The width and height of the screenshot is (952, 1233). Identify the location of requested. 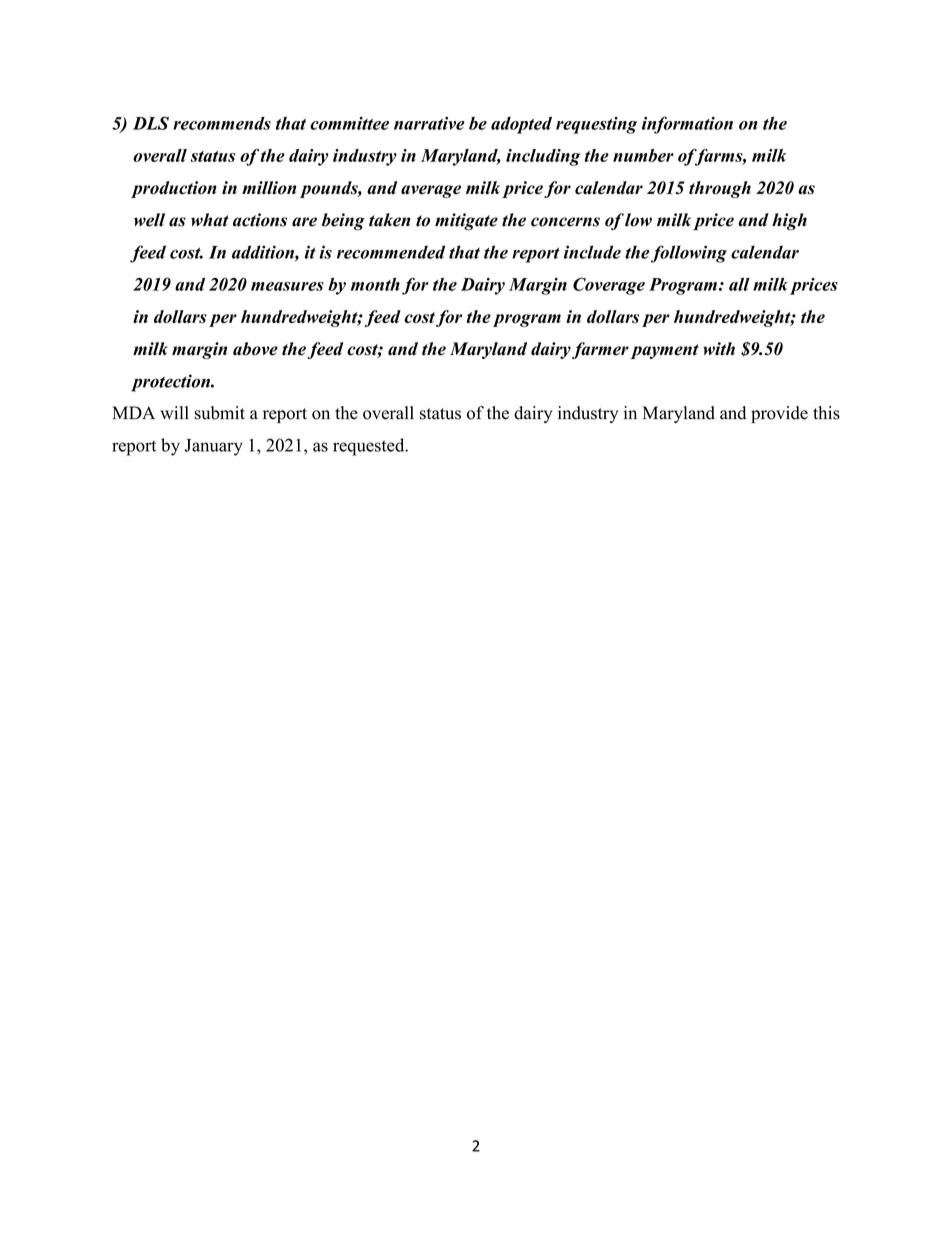
(370, 447).
